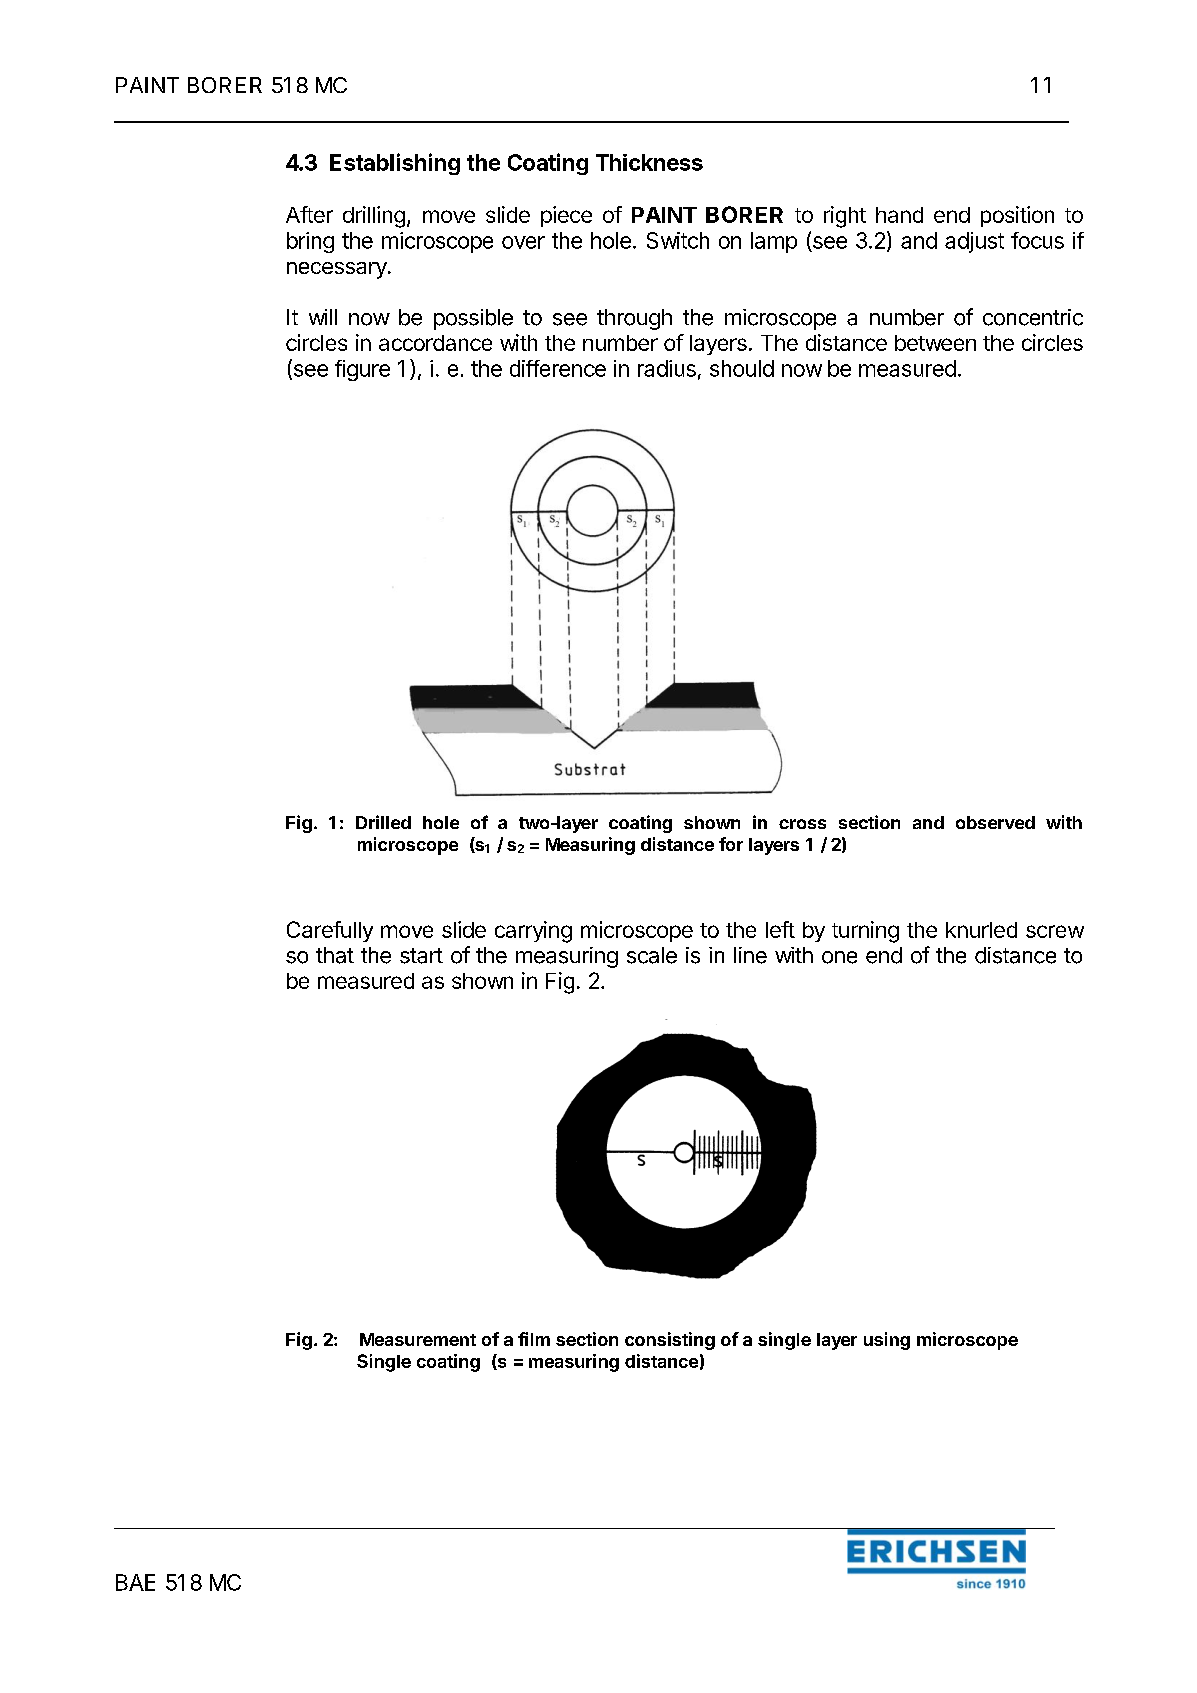  Describe the element at coordinates (309, 214) in the image. I see `After` at that location.
